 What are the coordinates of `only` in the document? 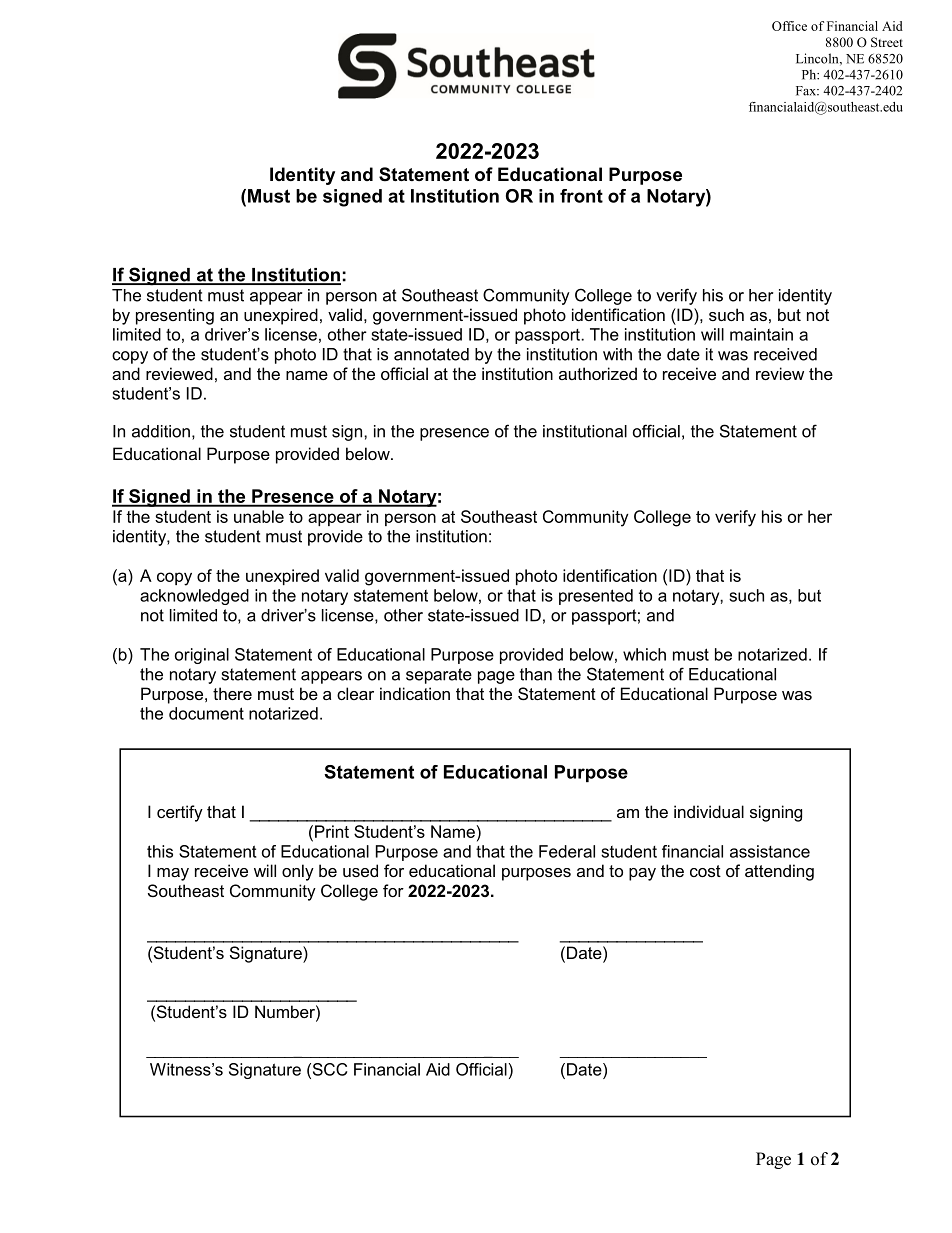 It's located at (298, 872).
